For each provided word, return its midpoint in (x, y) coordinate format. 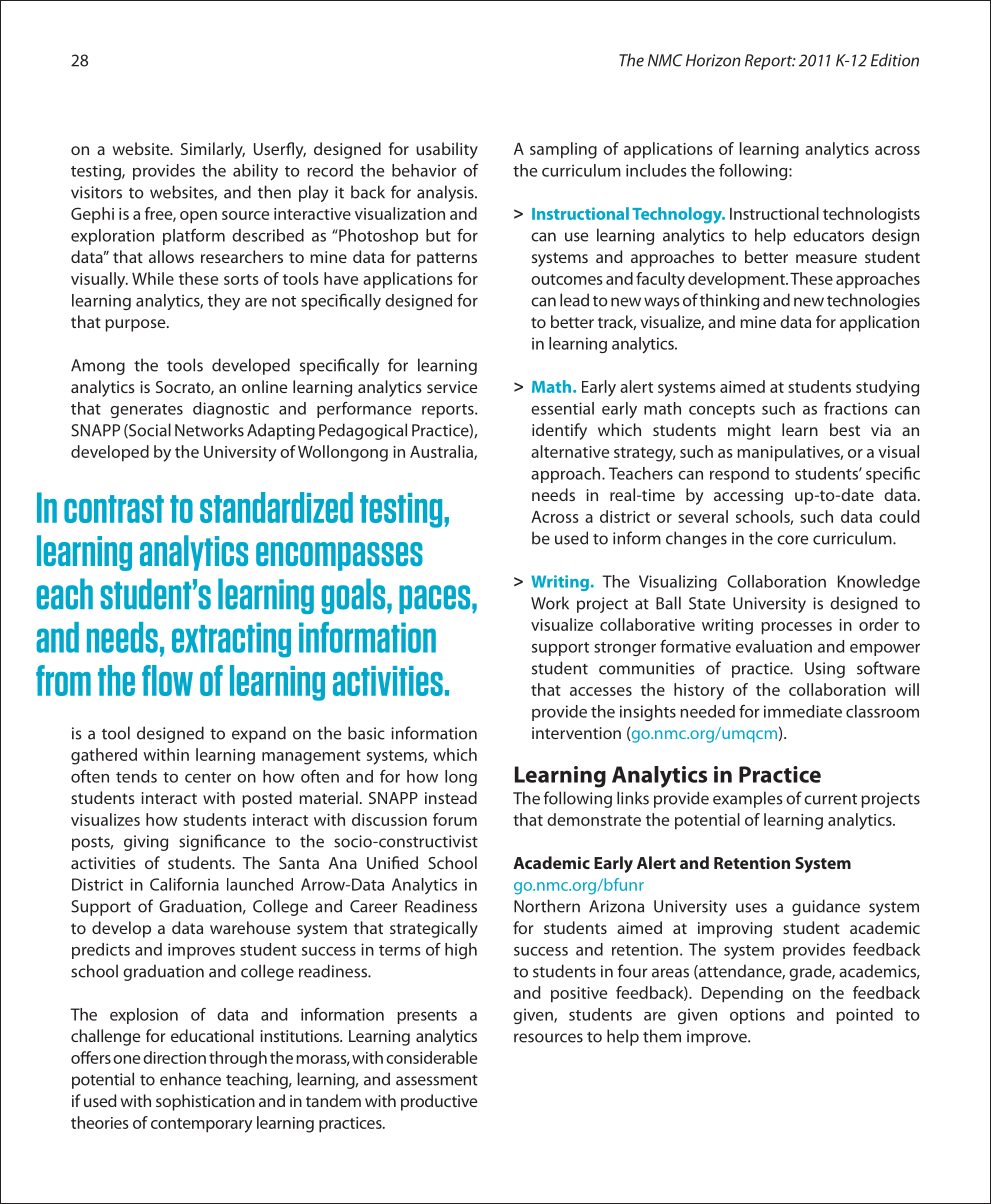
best (845, 429)
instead (451, 797)
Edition (895, 60)
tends (136, 776)
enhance (190, 1079)
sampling (563, 150)
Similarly (213, 150)
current (830, 799)
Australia (442, 452)
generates (146, 411)
